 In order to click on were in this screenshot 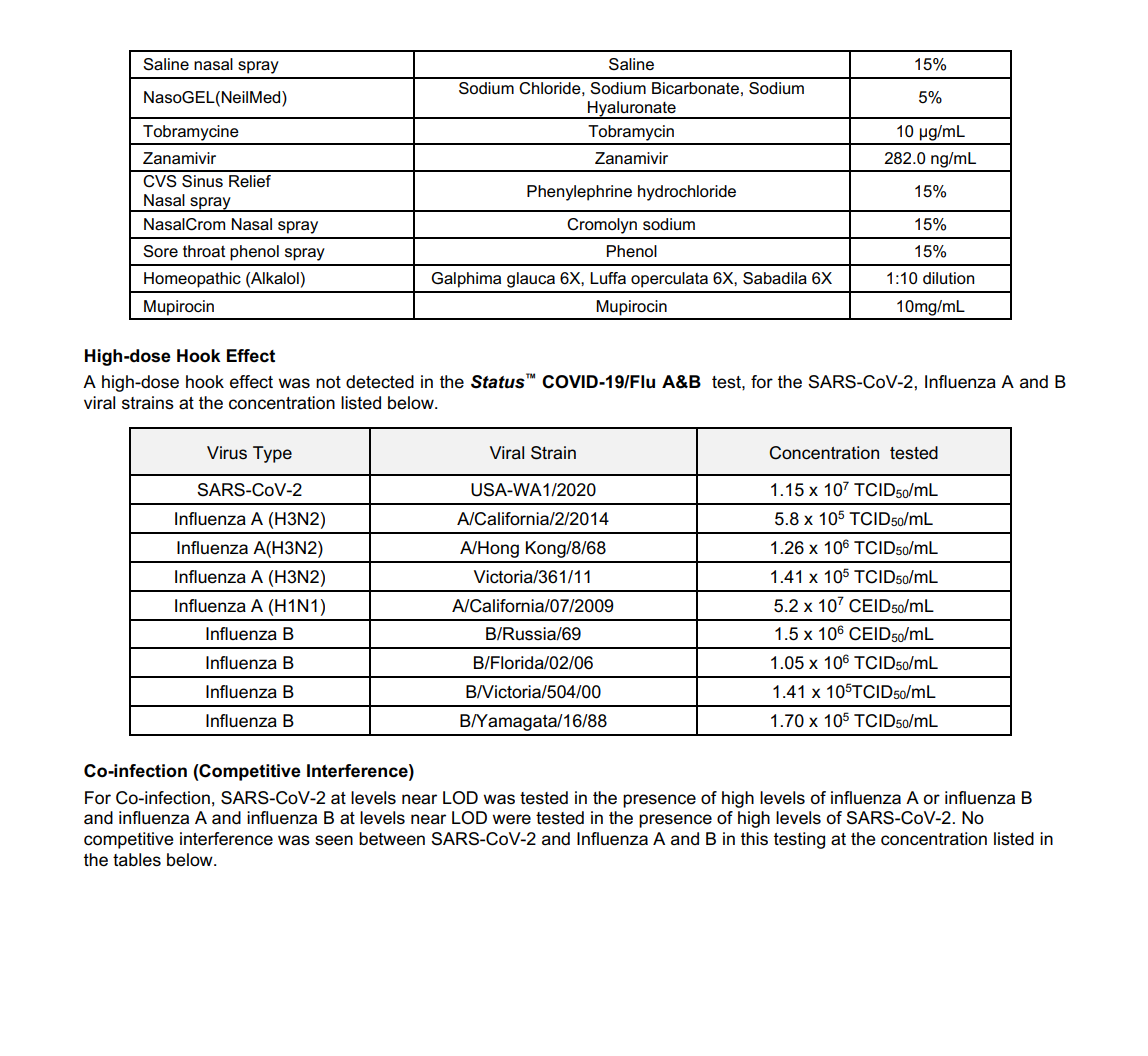, I will do `click(511, 819)`.
